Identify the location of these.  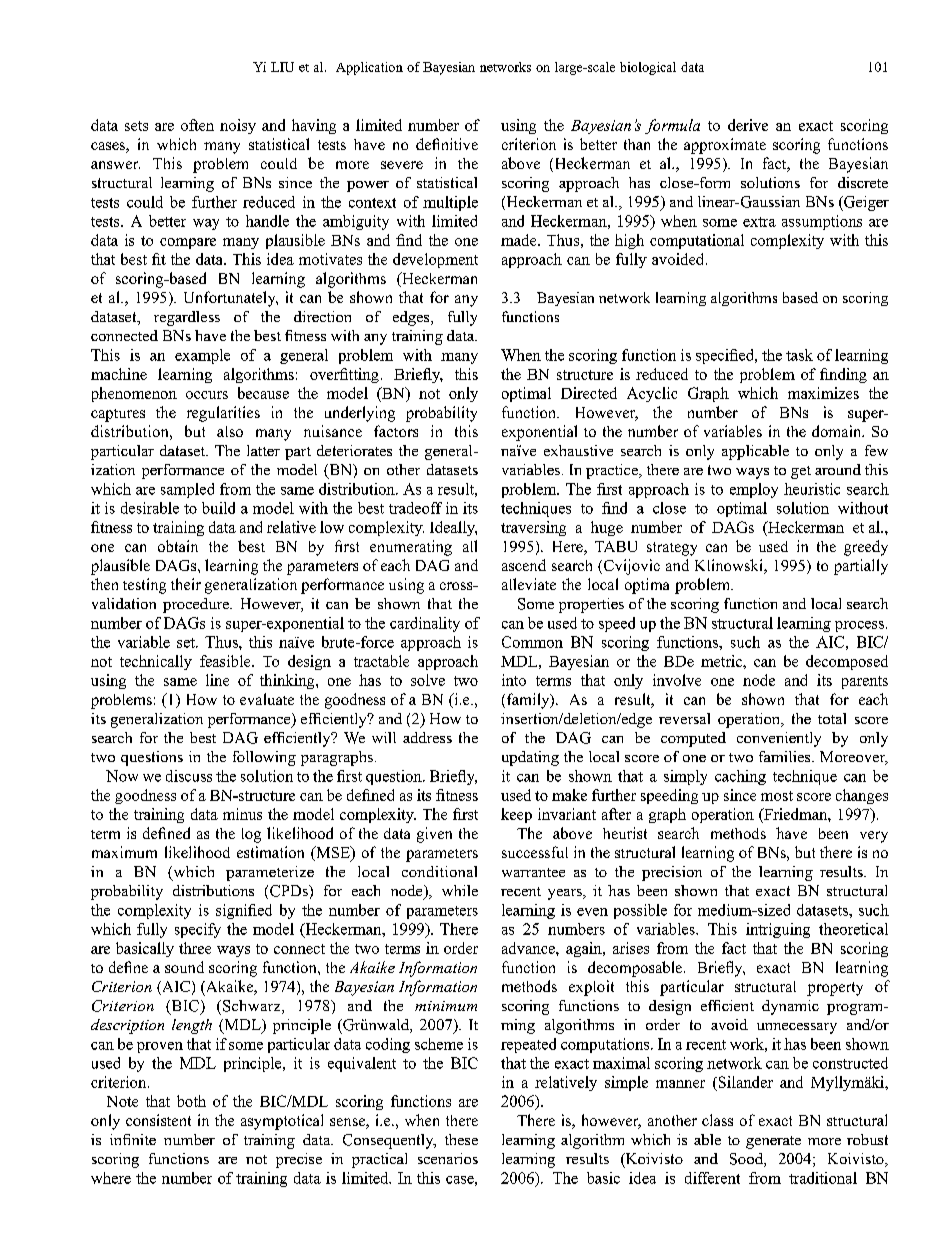
(461, 1139).
